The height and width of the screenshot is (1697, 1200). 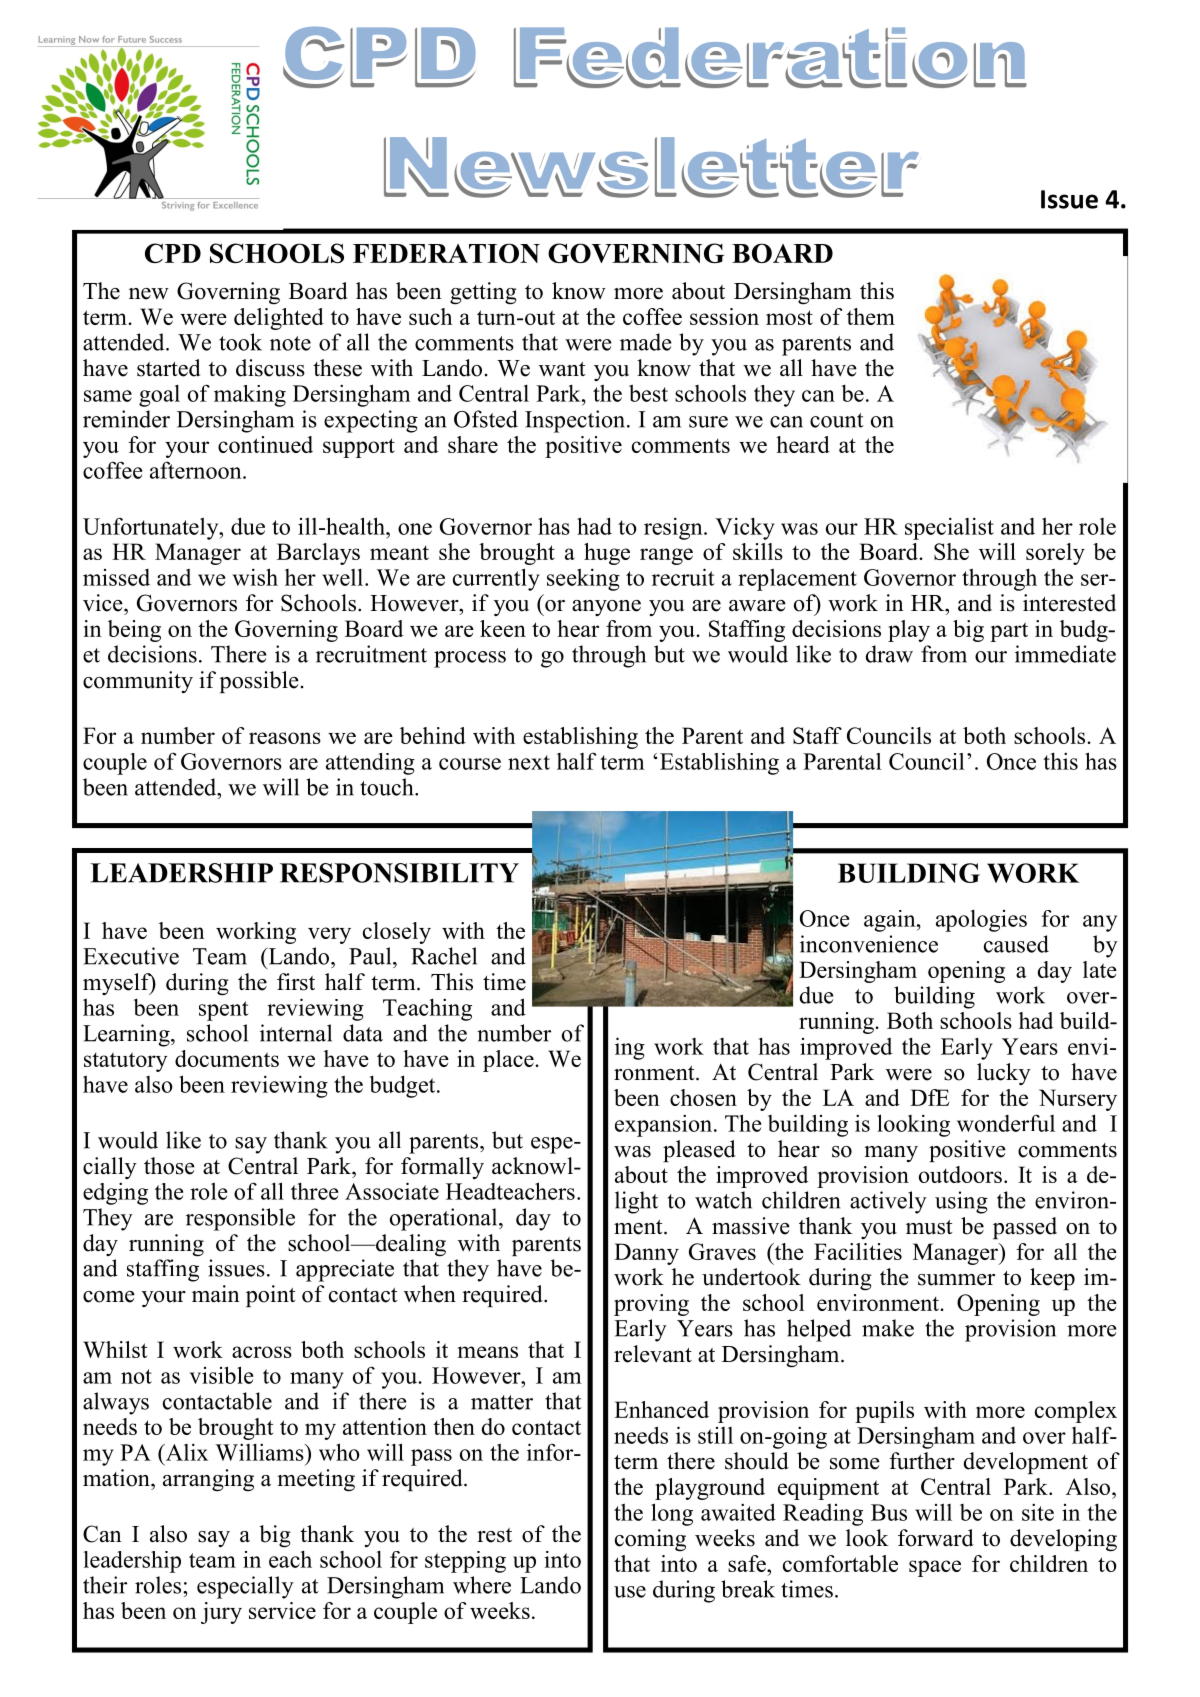 I want to click on jury, so click(x=221, y=1613).
